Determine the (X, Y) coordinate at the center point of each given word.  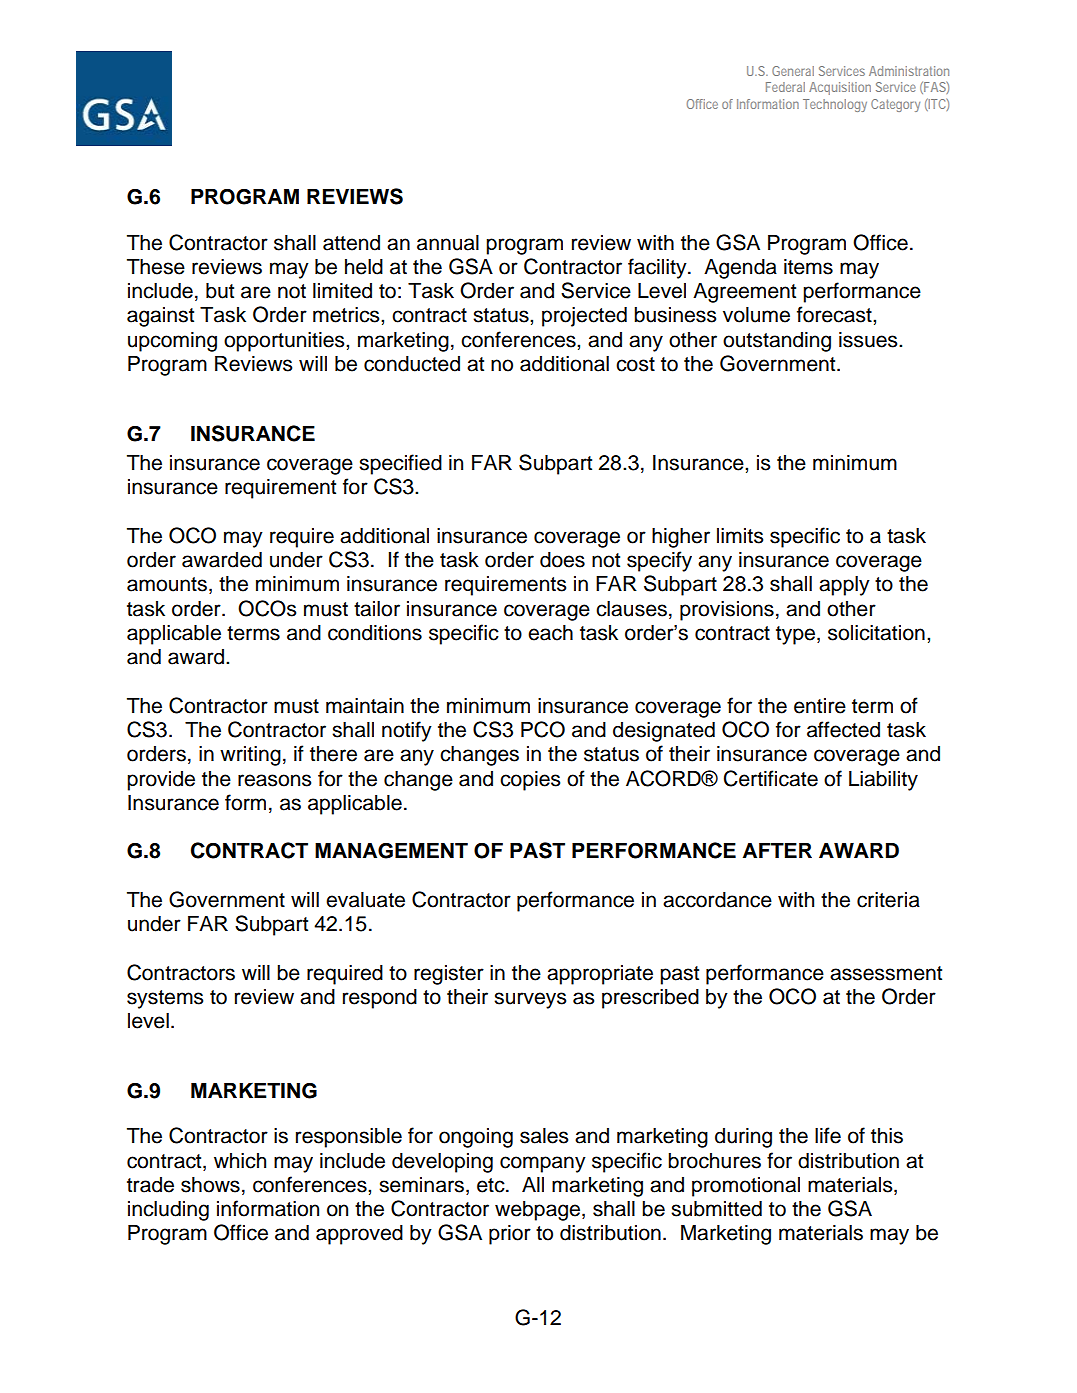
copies (530, 781)
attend (351, 243)
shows (210, 1185)
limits (740, 536)
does (562, 560)
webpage (537, 1211)
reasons (275, 780)
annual (448, 243)
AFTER (777, 850)
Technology (835, 105)
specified (400, 464)
